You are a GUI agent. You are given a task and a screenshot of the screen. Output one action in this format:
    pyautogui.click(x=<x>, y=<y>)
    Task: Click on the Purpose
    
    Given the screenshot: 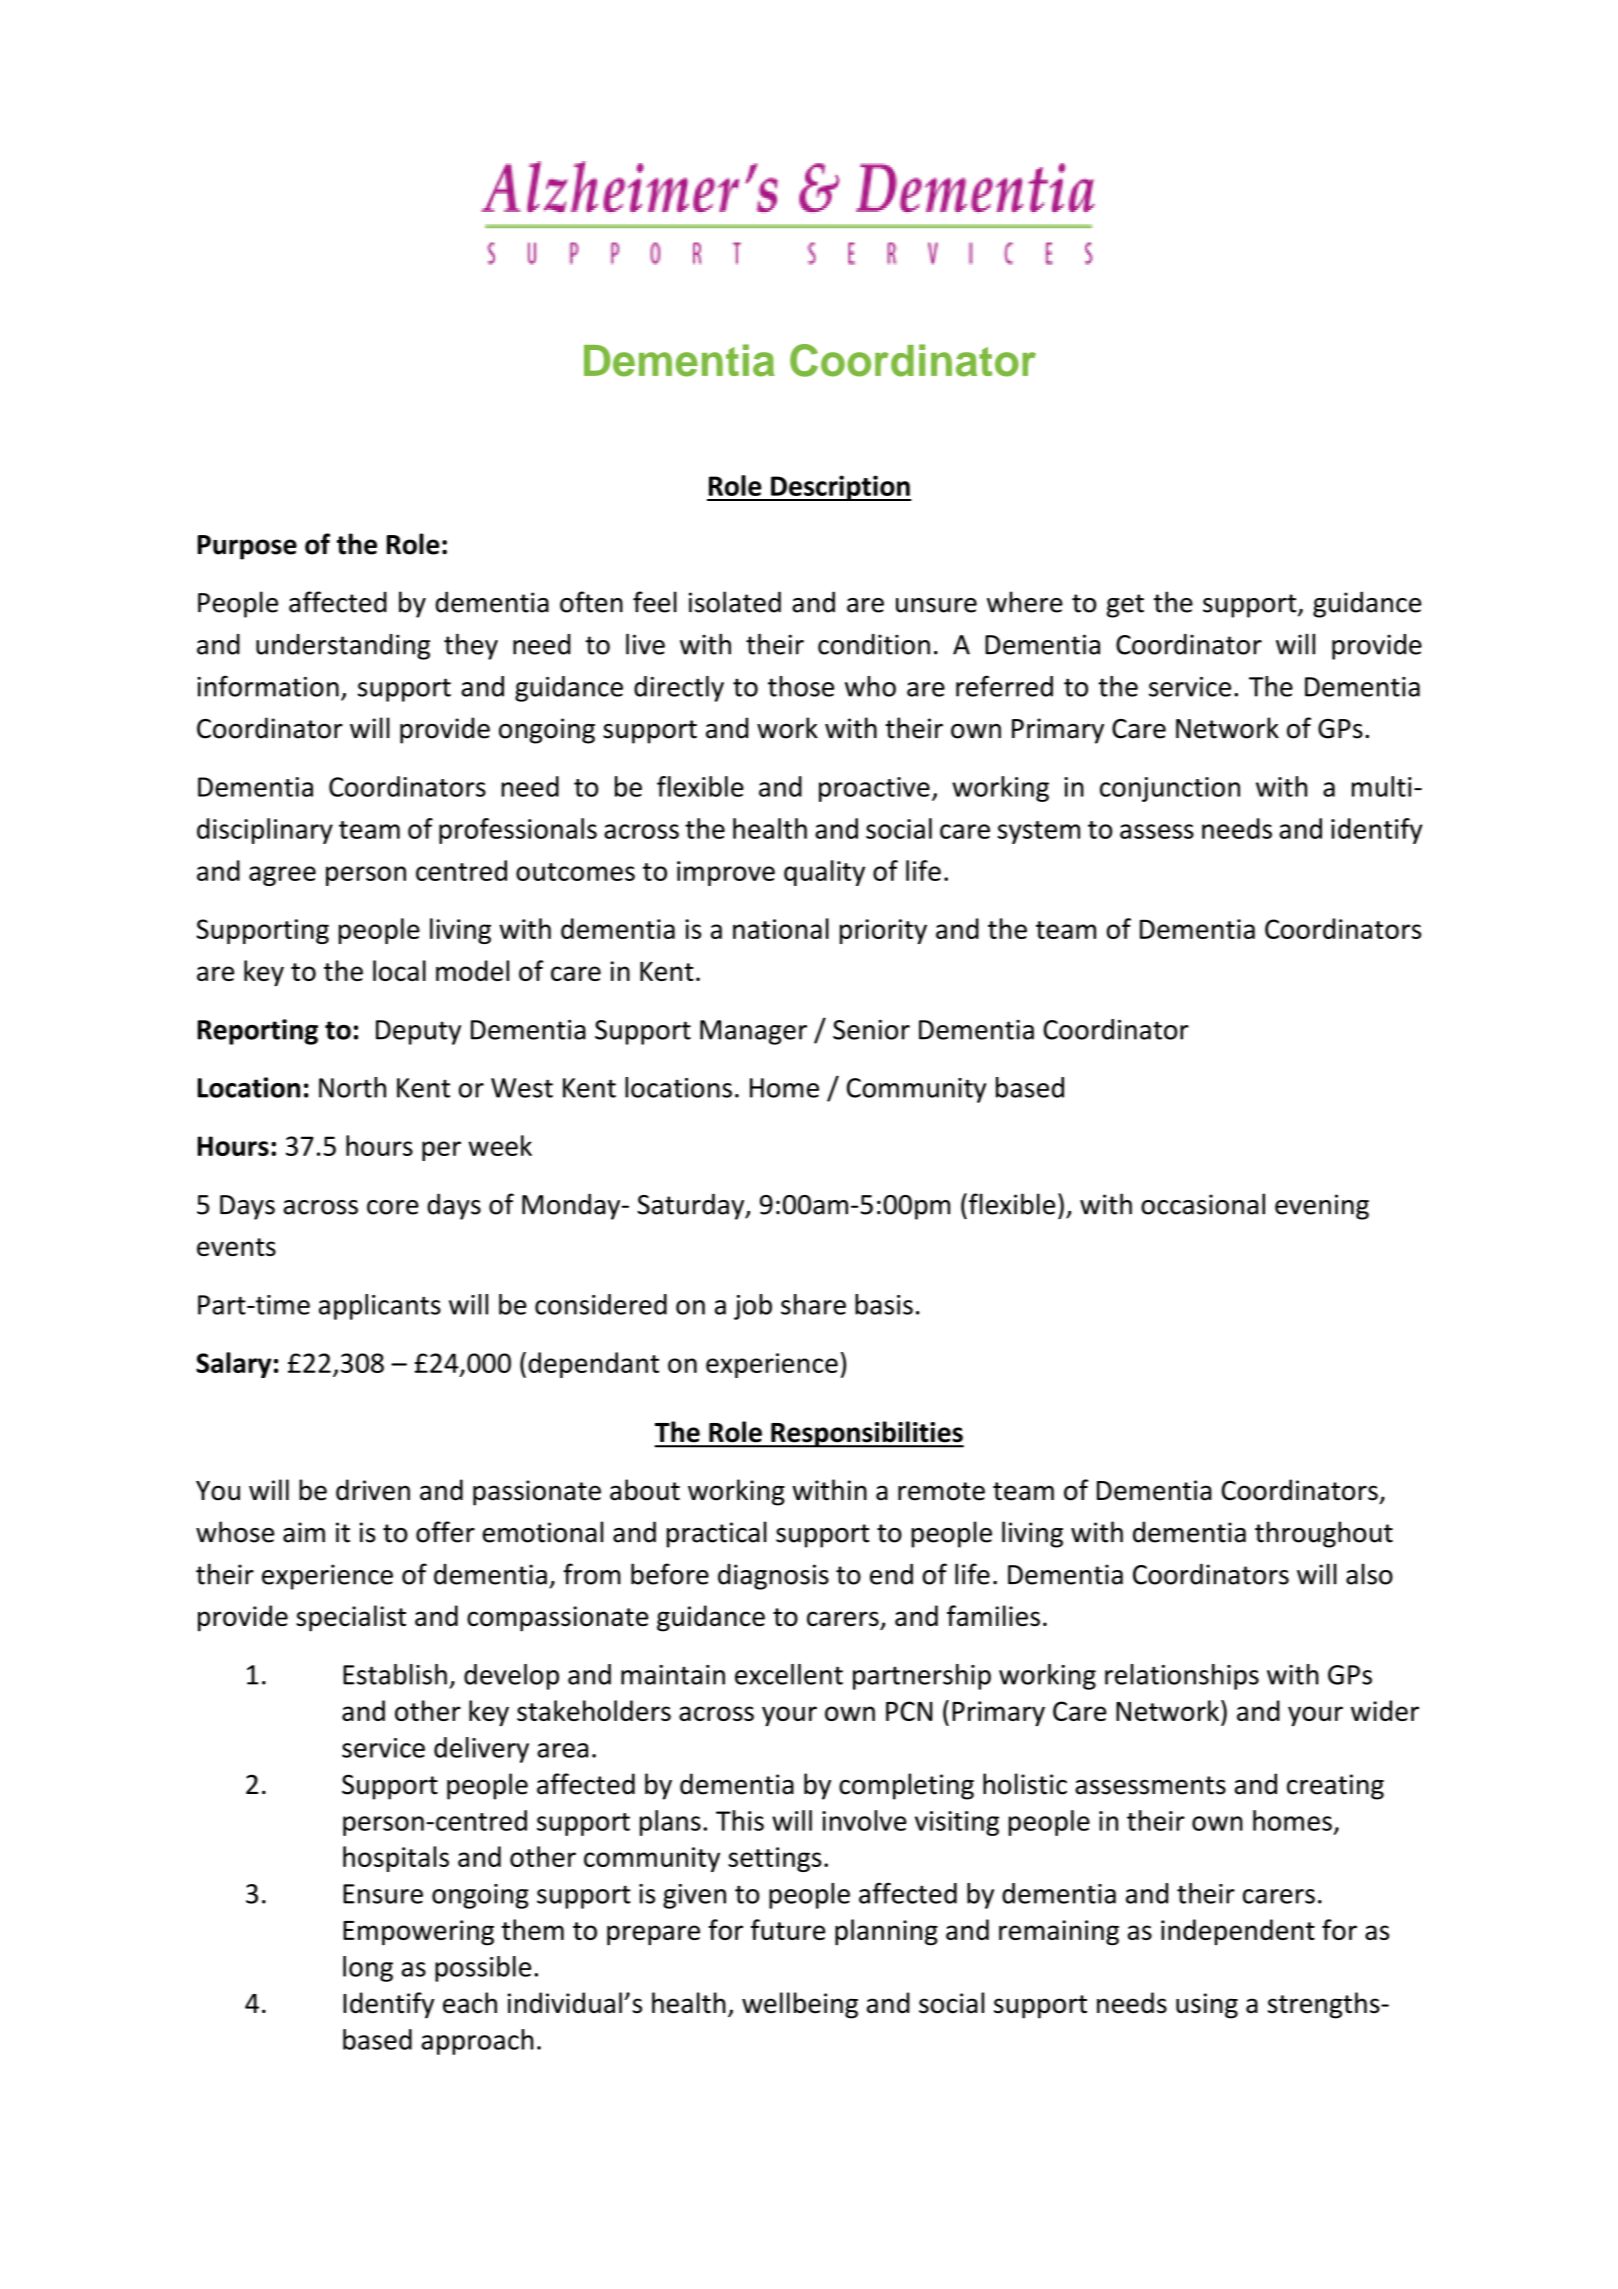 What is the action you would take?
    pyautogui.click(x=247, y=547)
